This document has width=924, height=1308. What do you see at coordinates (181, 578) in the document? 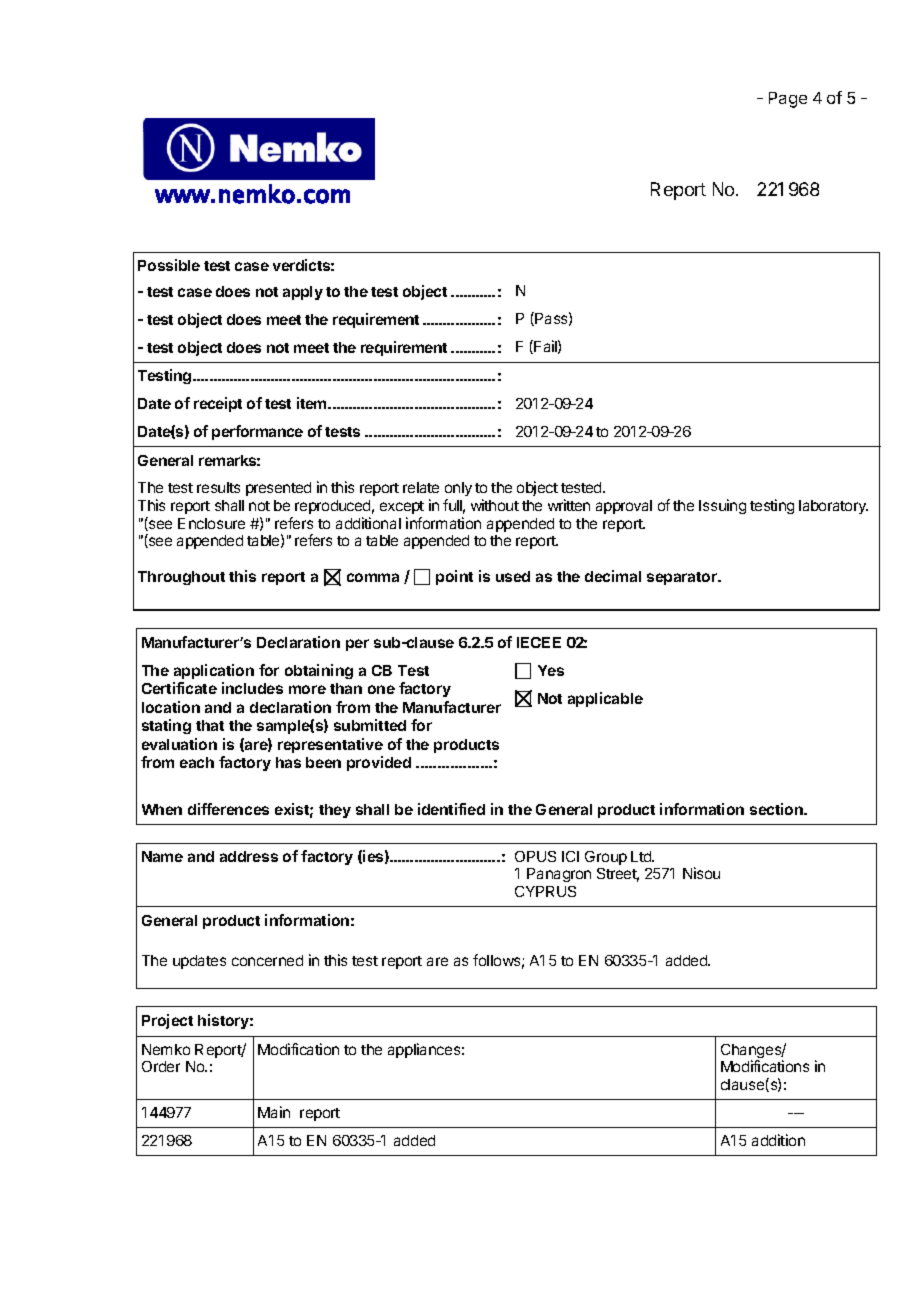
I see `Throughout` at bounding box center [181, 578].
